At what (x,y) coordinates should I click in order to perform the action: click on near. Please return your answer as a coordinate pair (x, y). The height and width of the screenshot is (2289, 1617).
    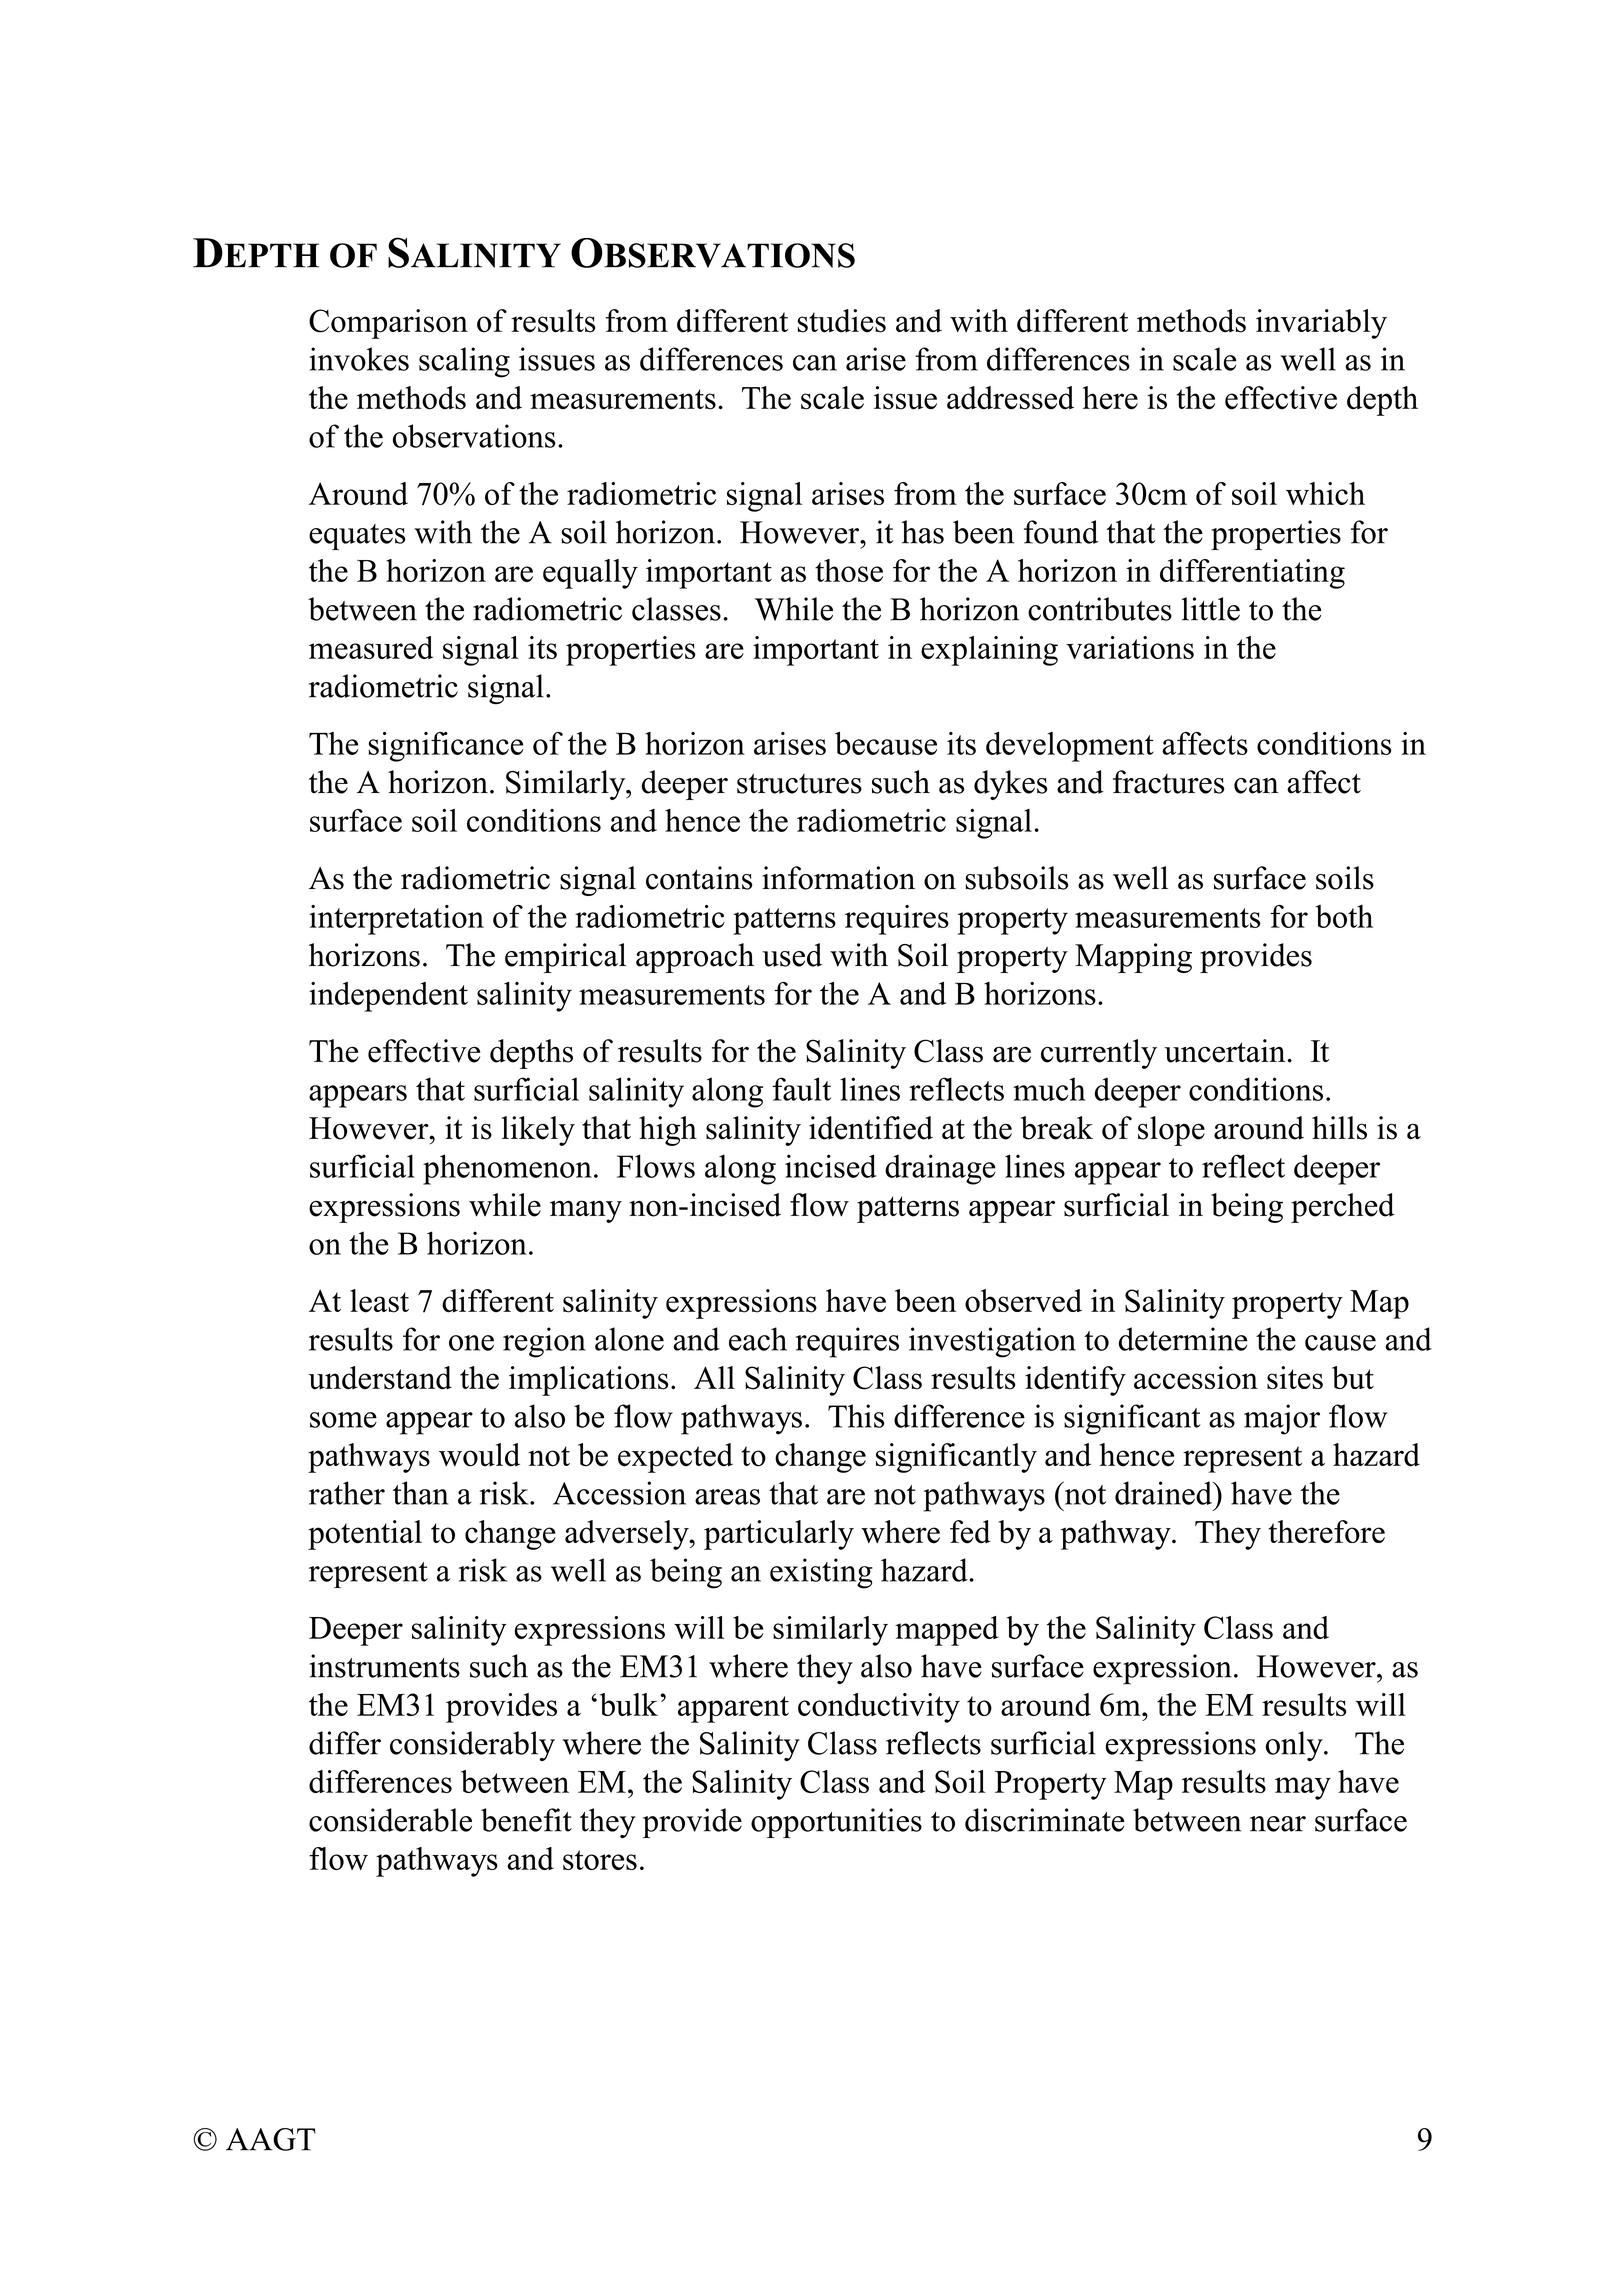
    Looking at the image, I should click on (1278, 1824).
